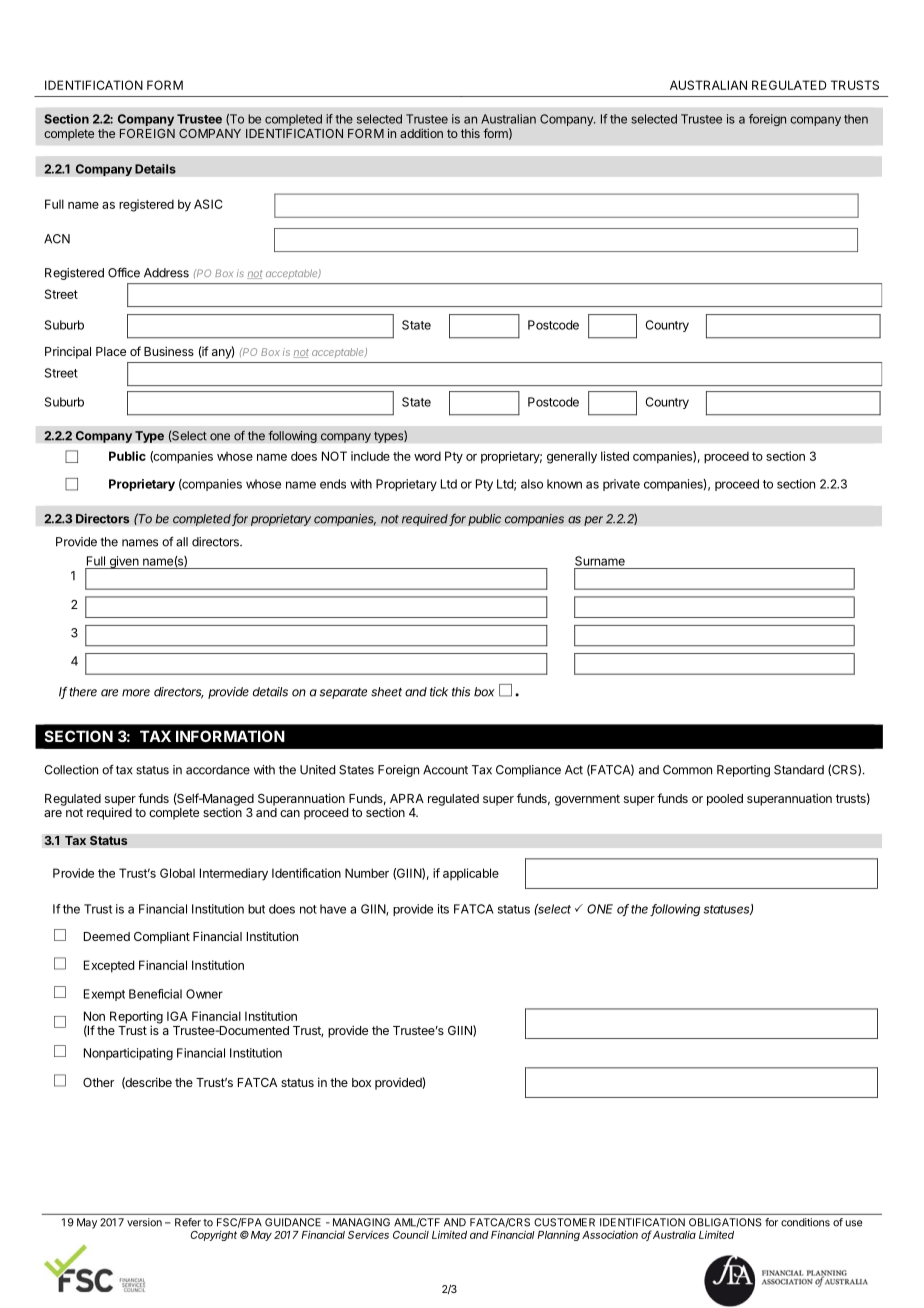 Image resolution: width=924 pixels, height=1308 pixels. I want to click on then, so click(856, 119).
